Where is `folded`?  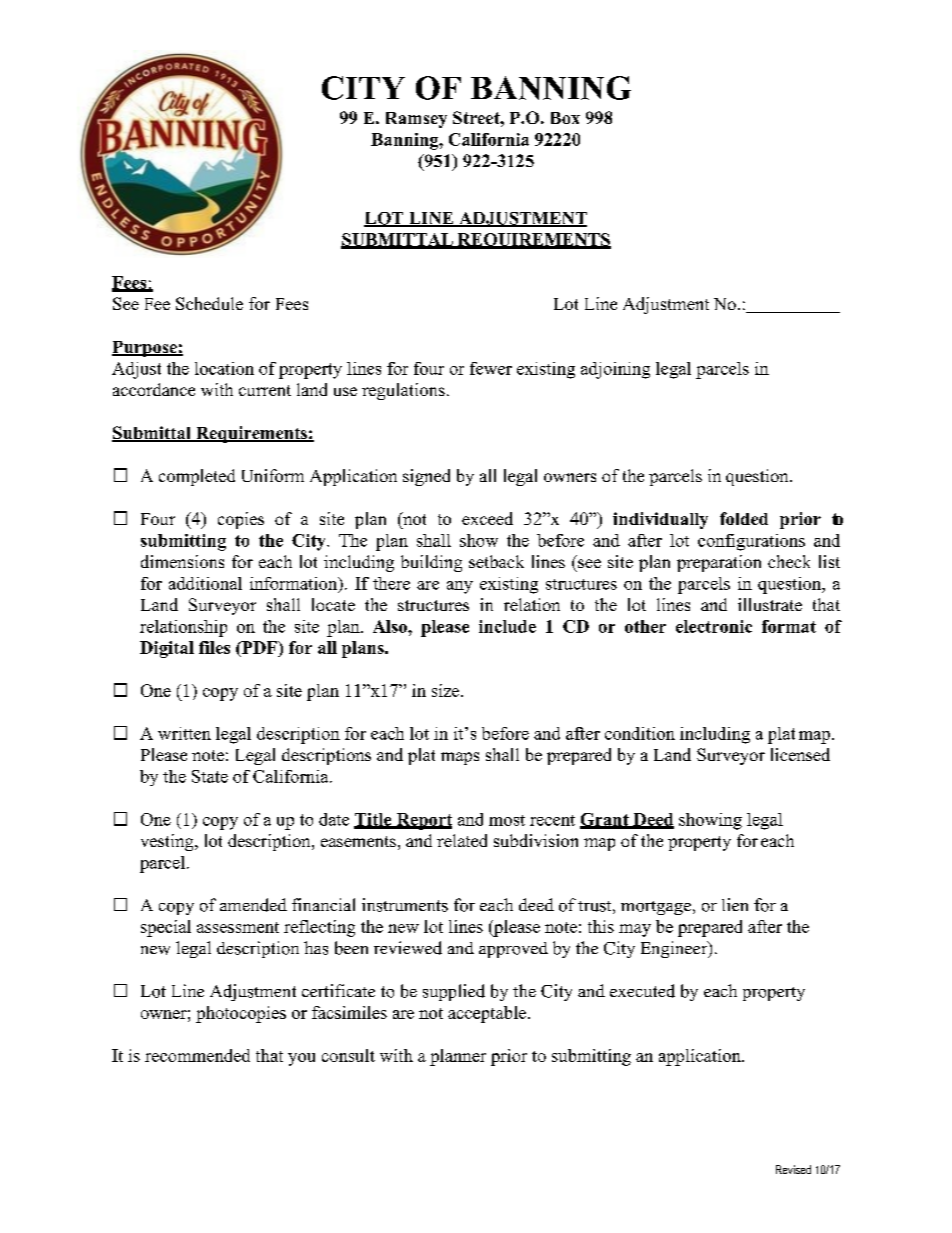 folded is located at coordinates (744, 518).
